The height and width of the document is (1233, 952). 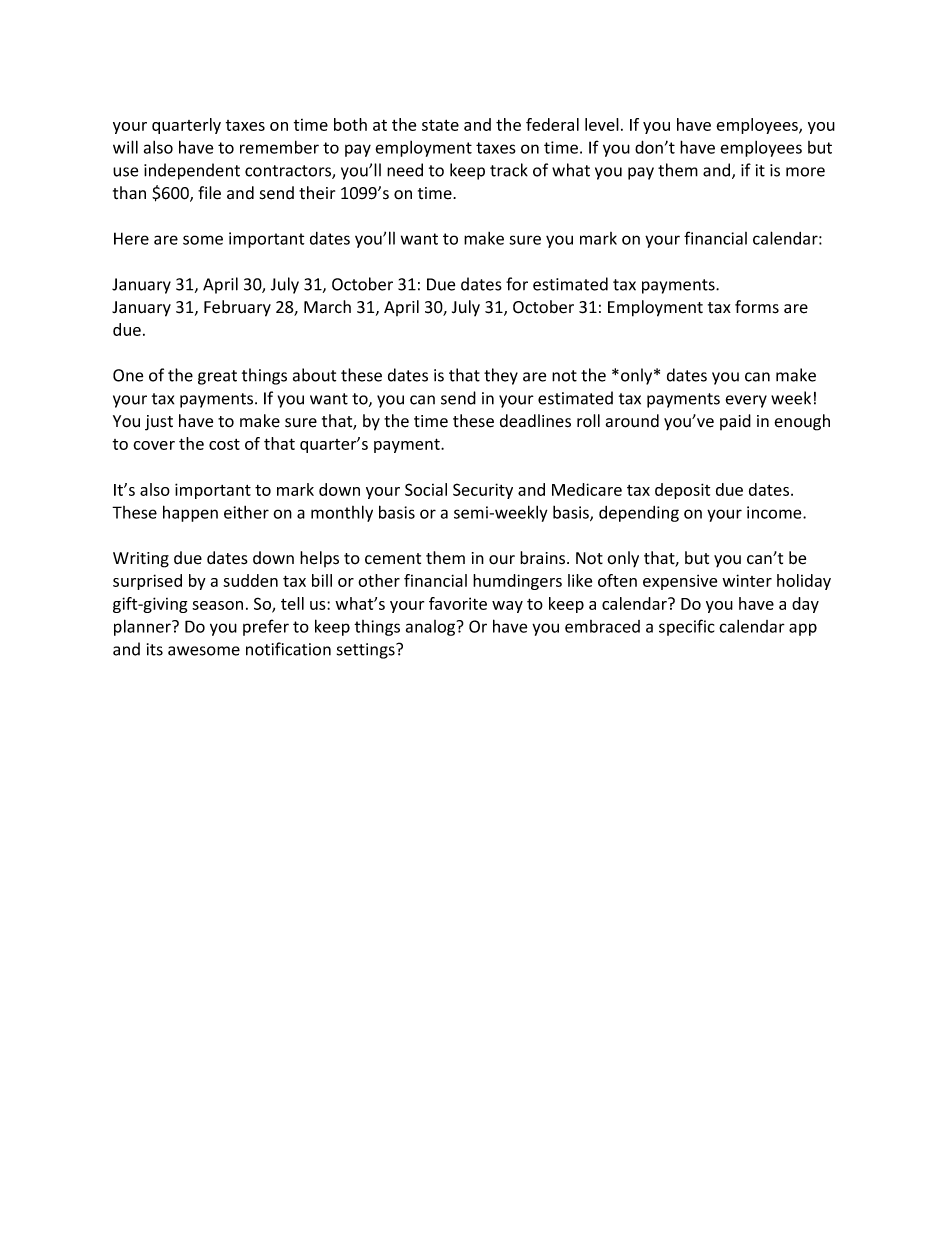 I want to click on deadlines, so click(x=535, y=421).
